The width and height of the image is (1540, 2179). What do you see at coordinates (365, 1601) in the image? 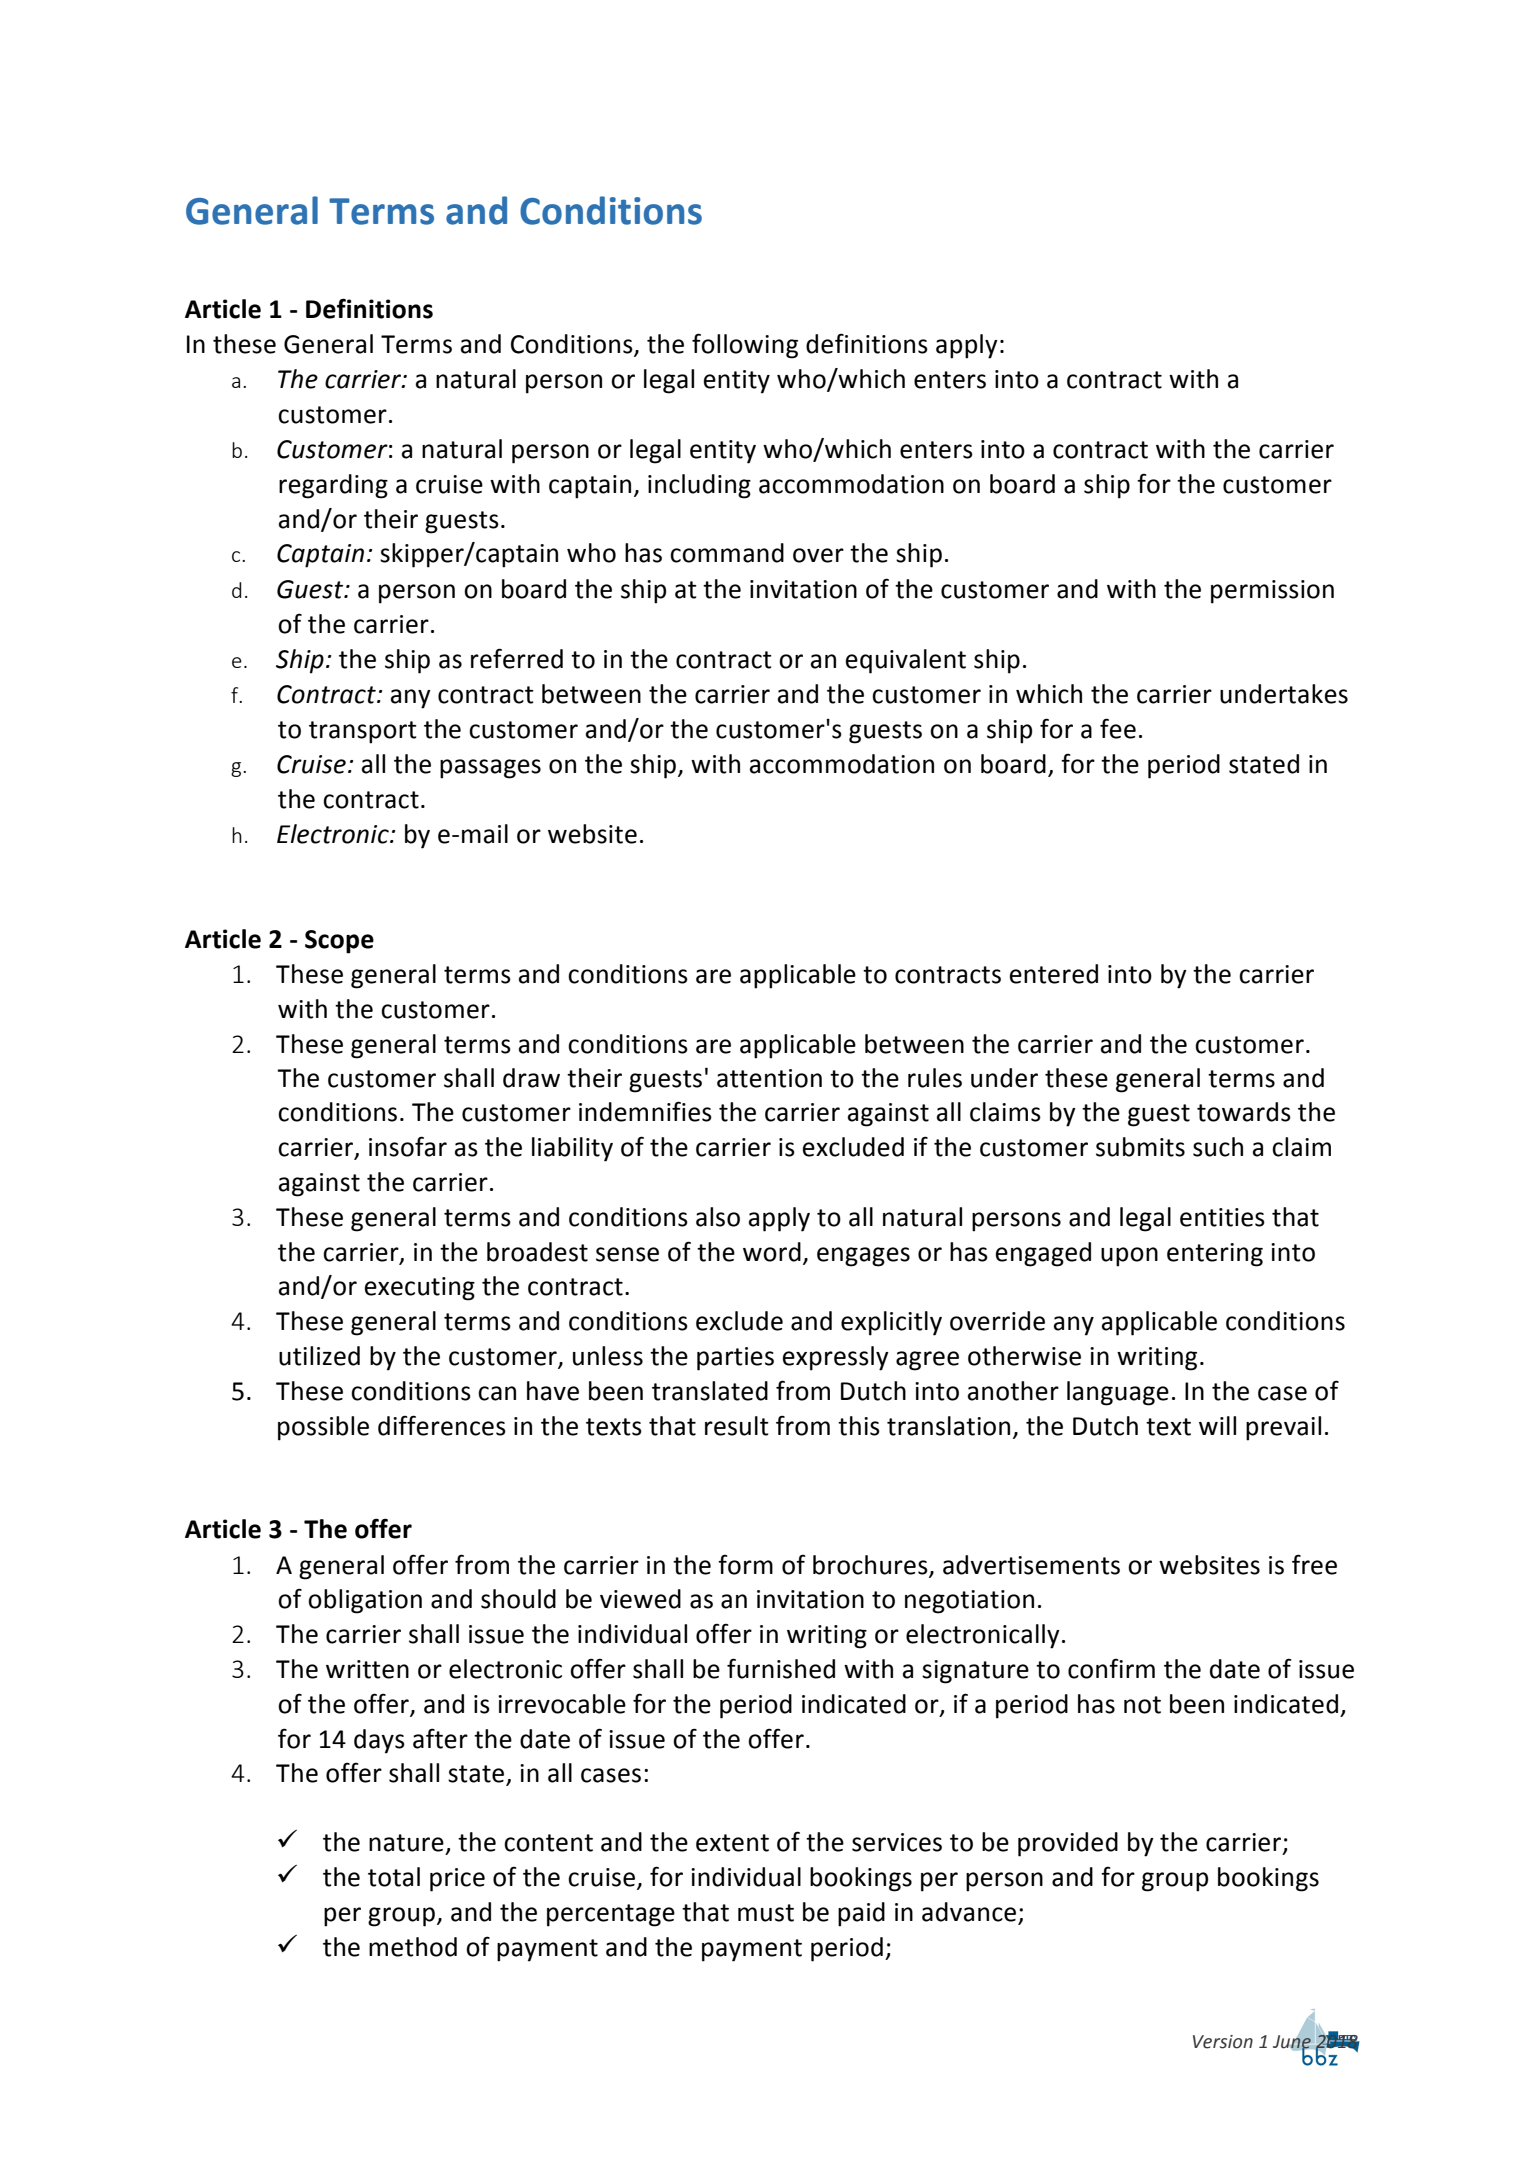
I see `obligation` at bounding box center [365, 1601].
